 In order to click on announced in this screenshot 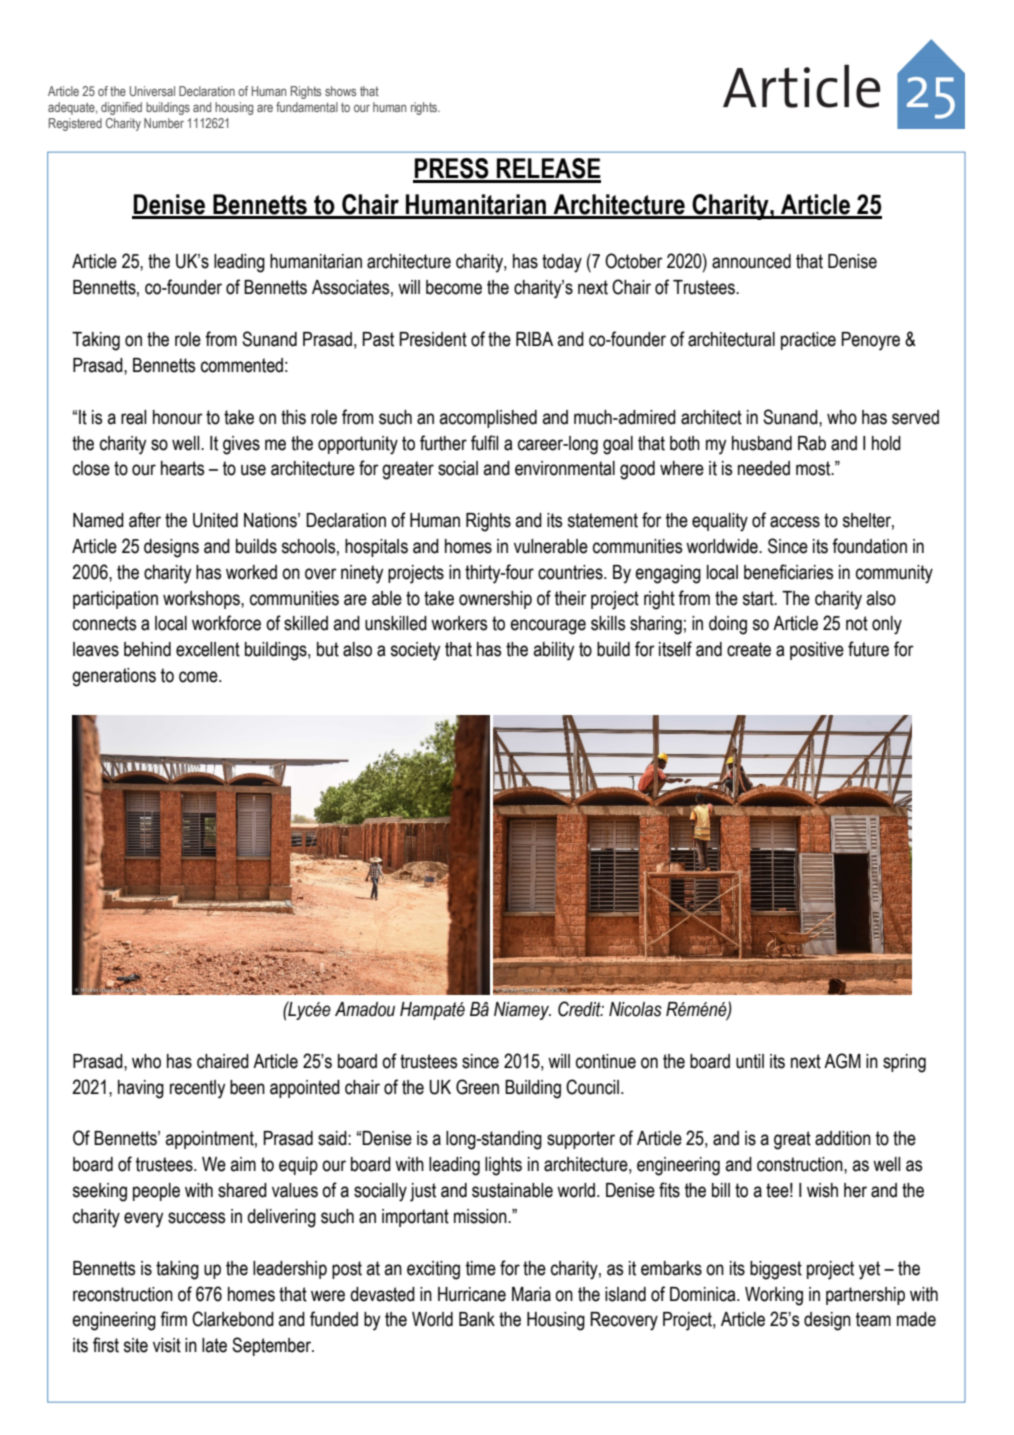, I will do `click(751, 261)`.
